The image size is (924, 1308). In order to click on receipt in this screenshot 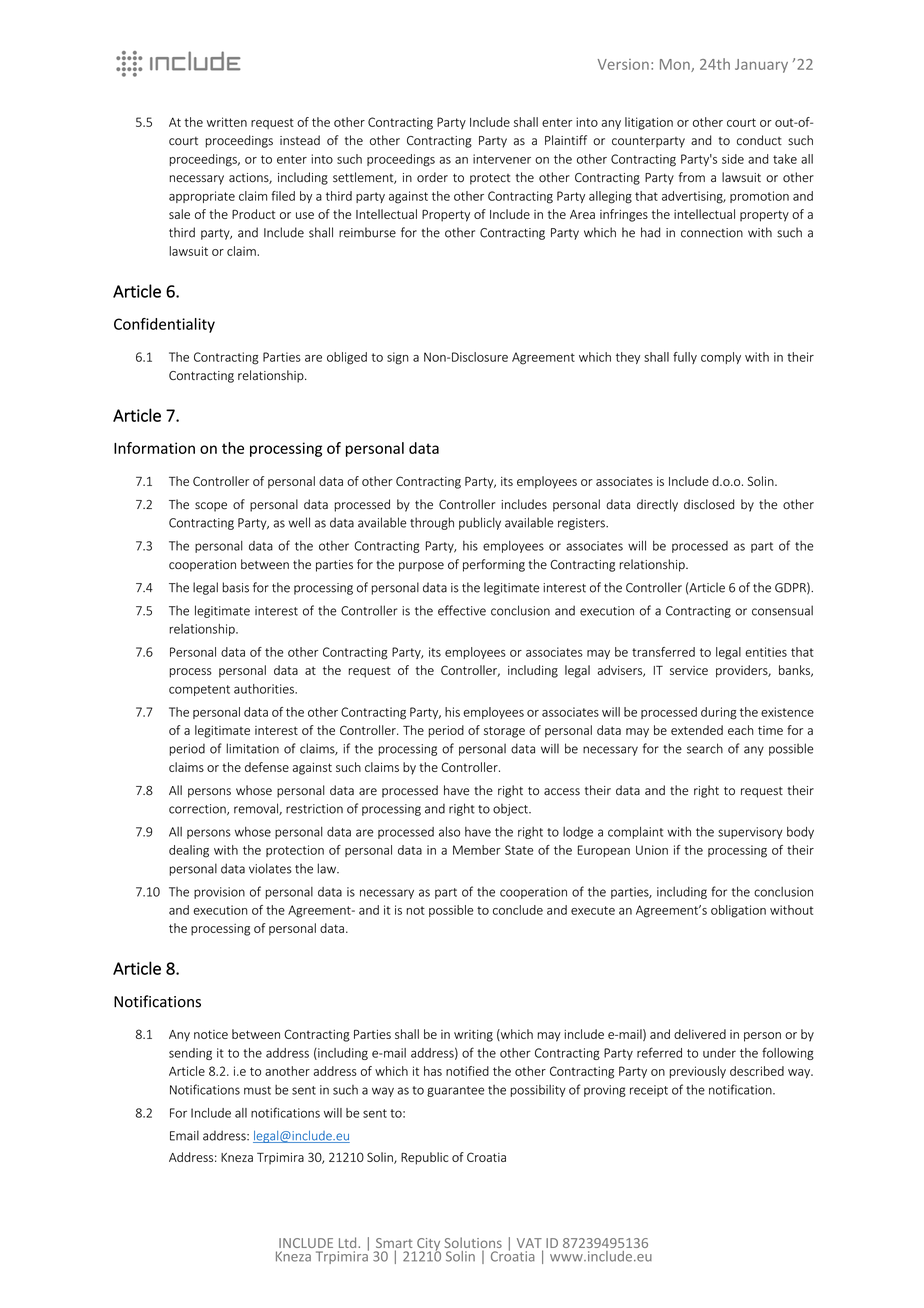, I will do `click(649, 1091)`.
